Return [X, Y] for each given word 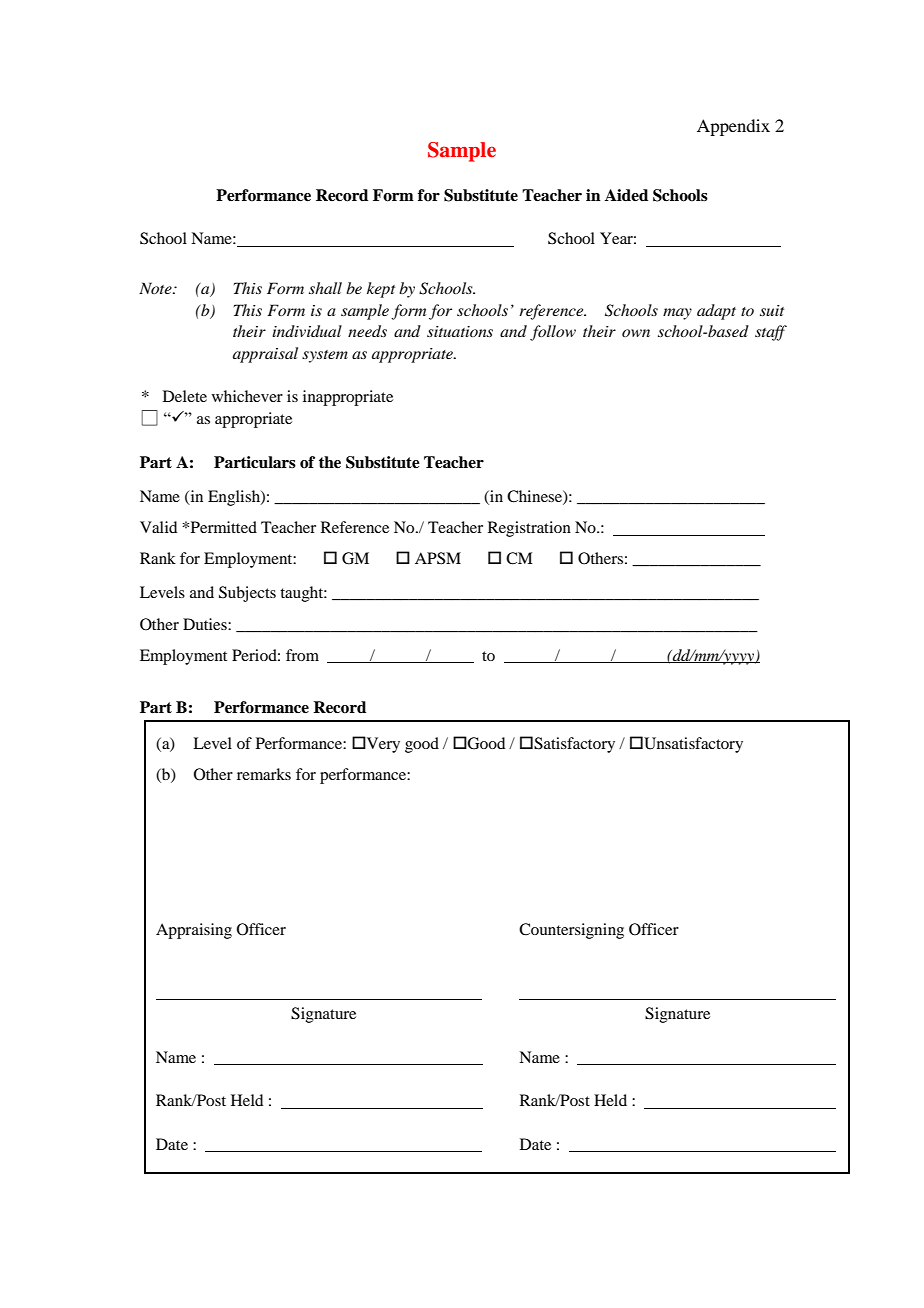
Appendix [733, 127]
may [677, 314]
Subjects [247, 594]
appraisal [265, 355]
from [302, 655]
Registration [529, 529]
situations [460, 331]
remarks [264, 774]
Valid [158, 527]
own [636, 333]
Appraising [194, 931]
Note [156, 288]
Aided [626, 195]
